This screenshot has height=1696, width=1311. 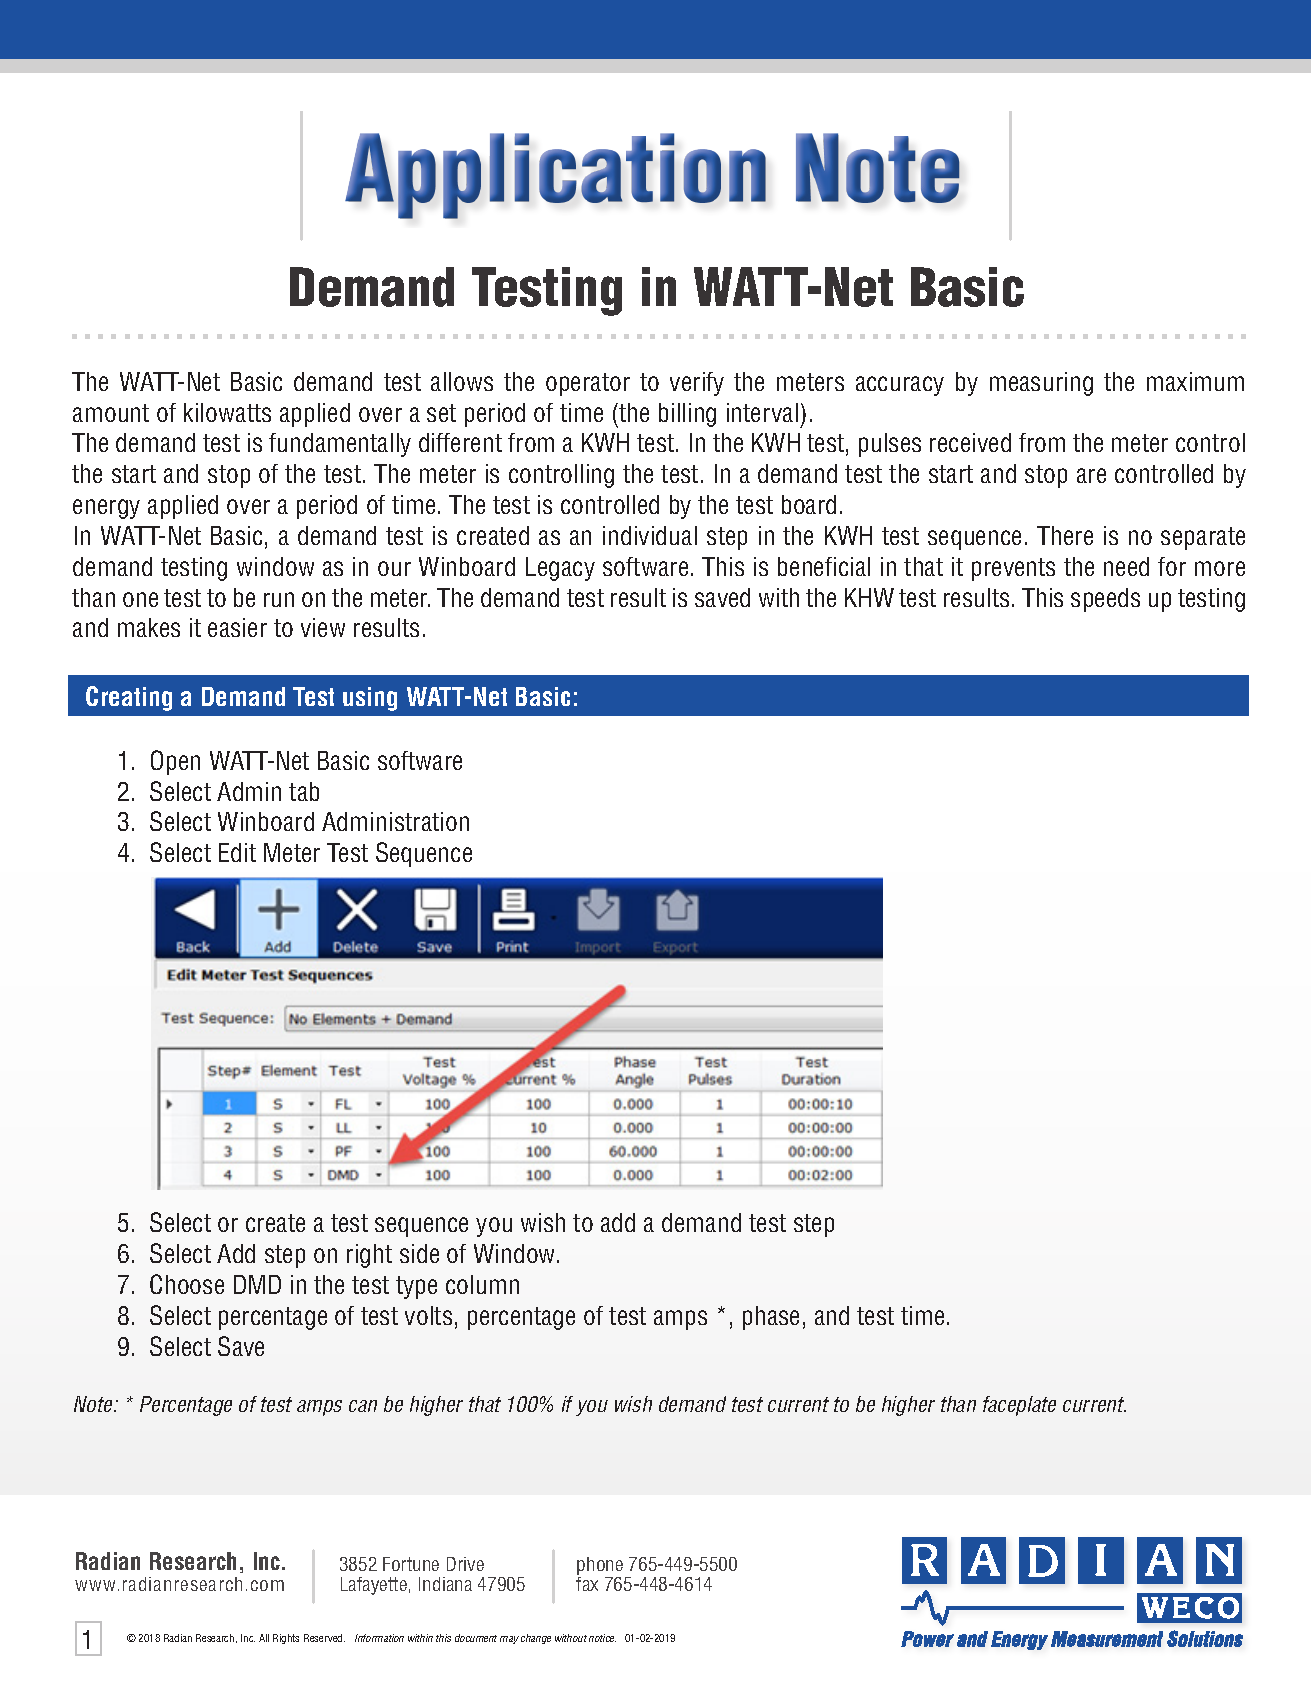 What do you see at coordinates (1041, 384) in the screenshot?
I see `measuring` at bounding box center [1041, 384].
